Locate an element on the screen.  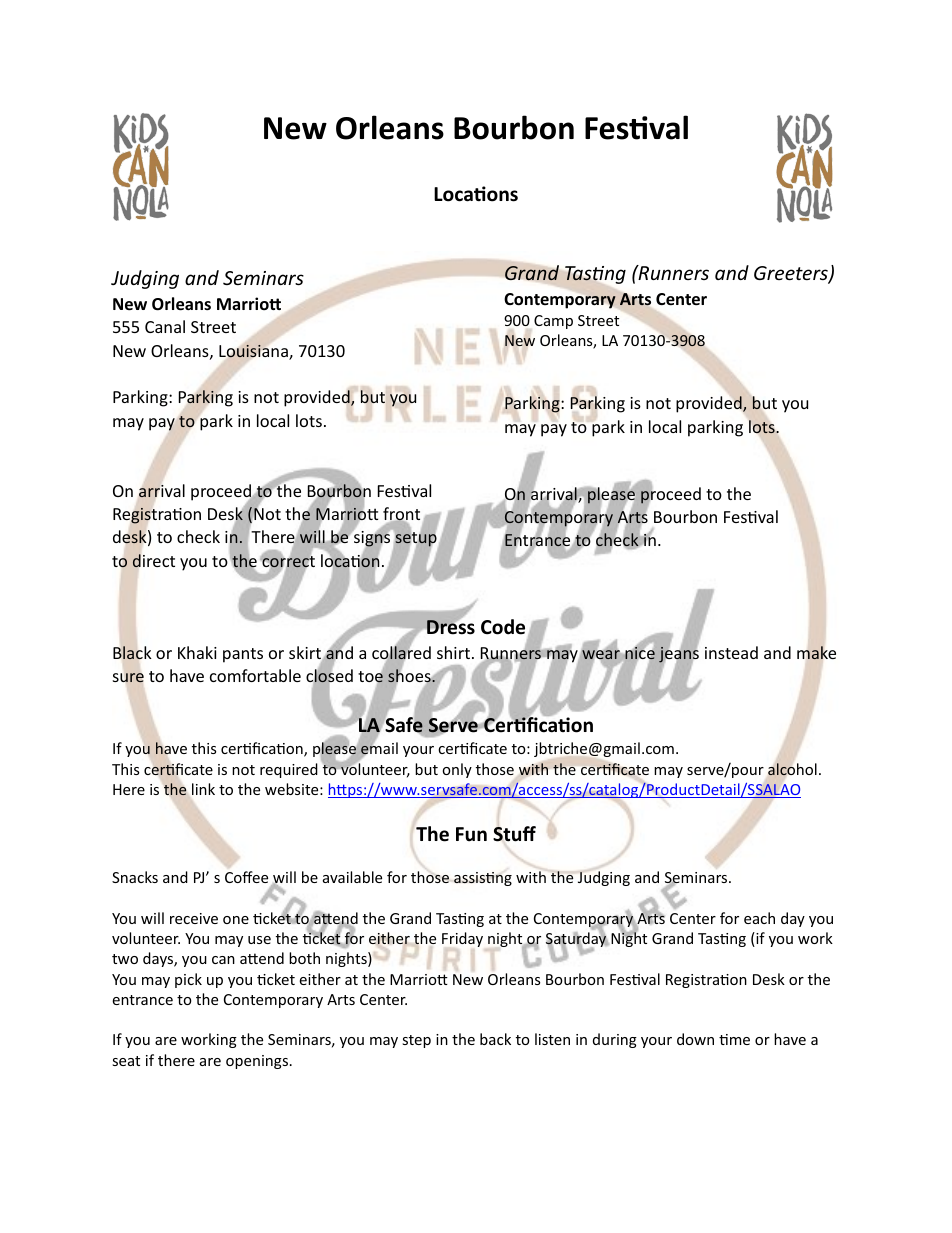
back is located at coordinates (495, 1039).
